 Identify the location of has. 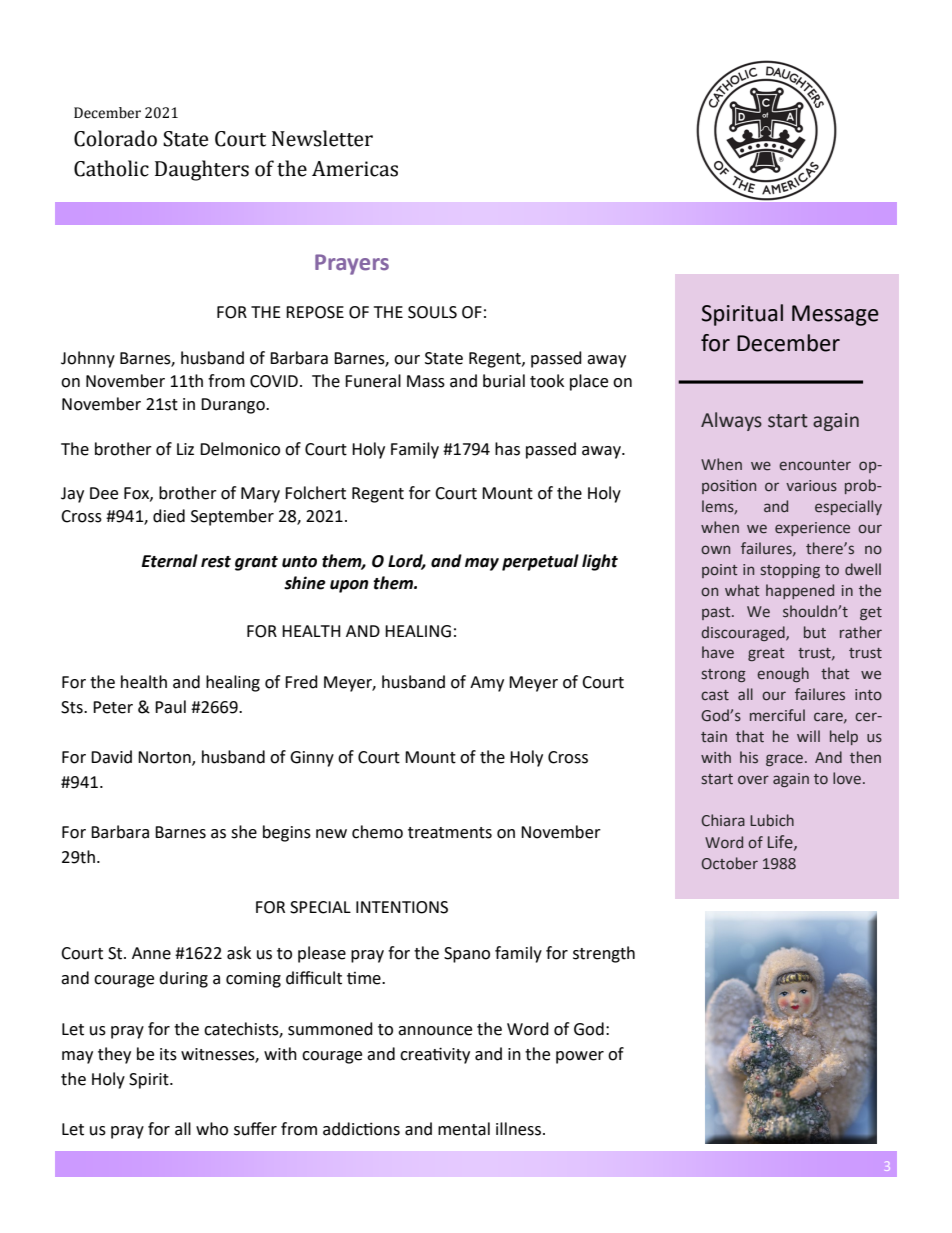
(507, 449).
